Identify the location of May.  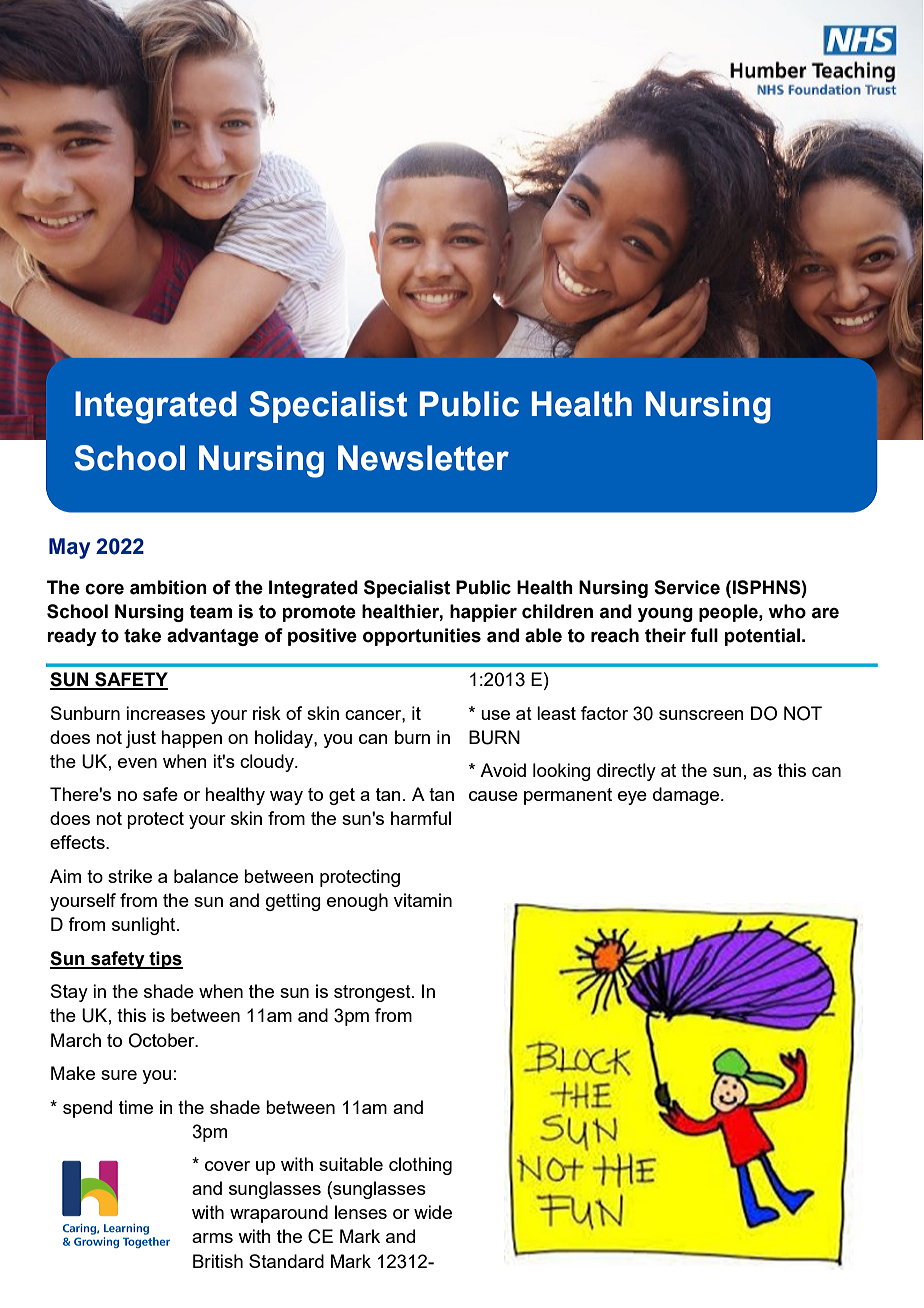
(69, 548).
